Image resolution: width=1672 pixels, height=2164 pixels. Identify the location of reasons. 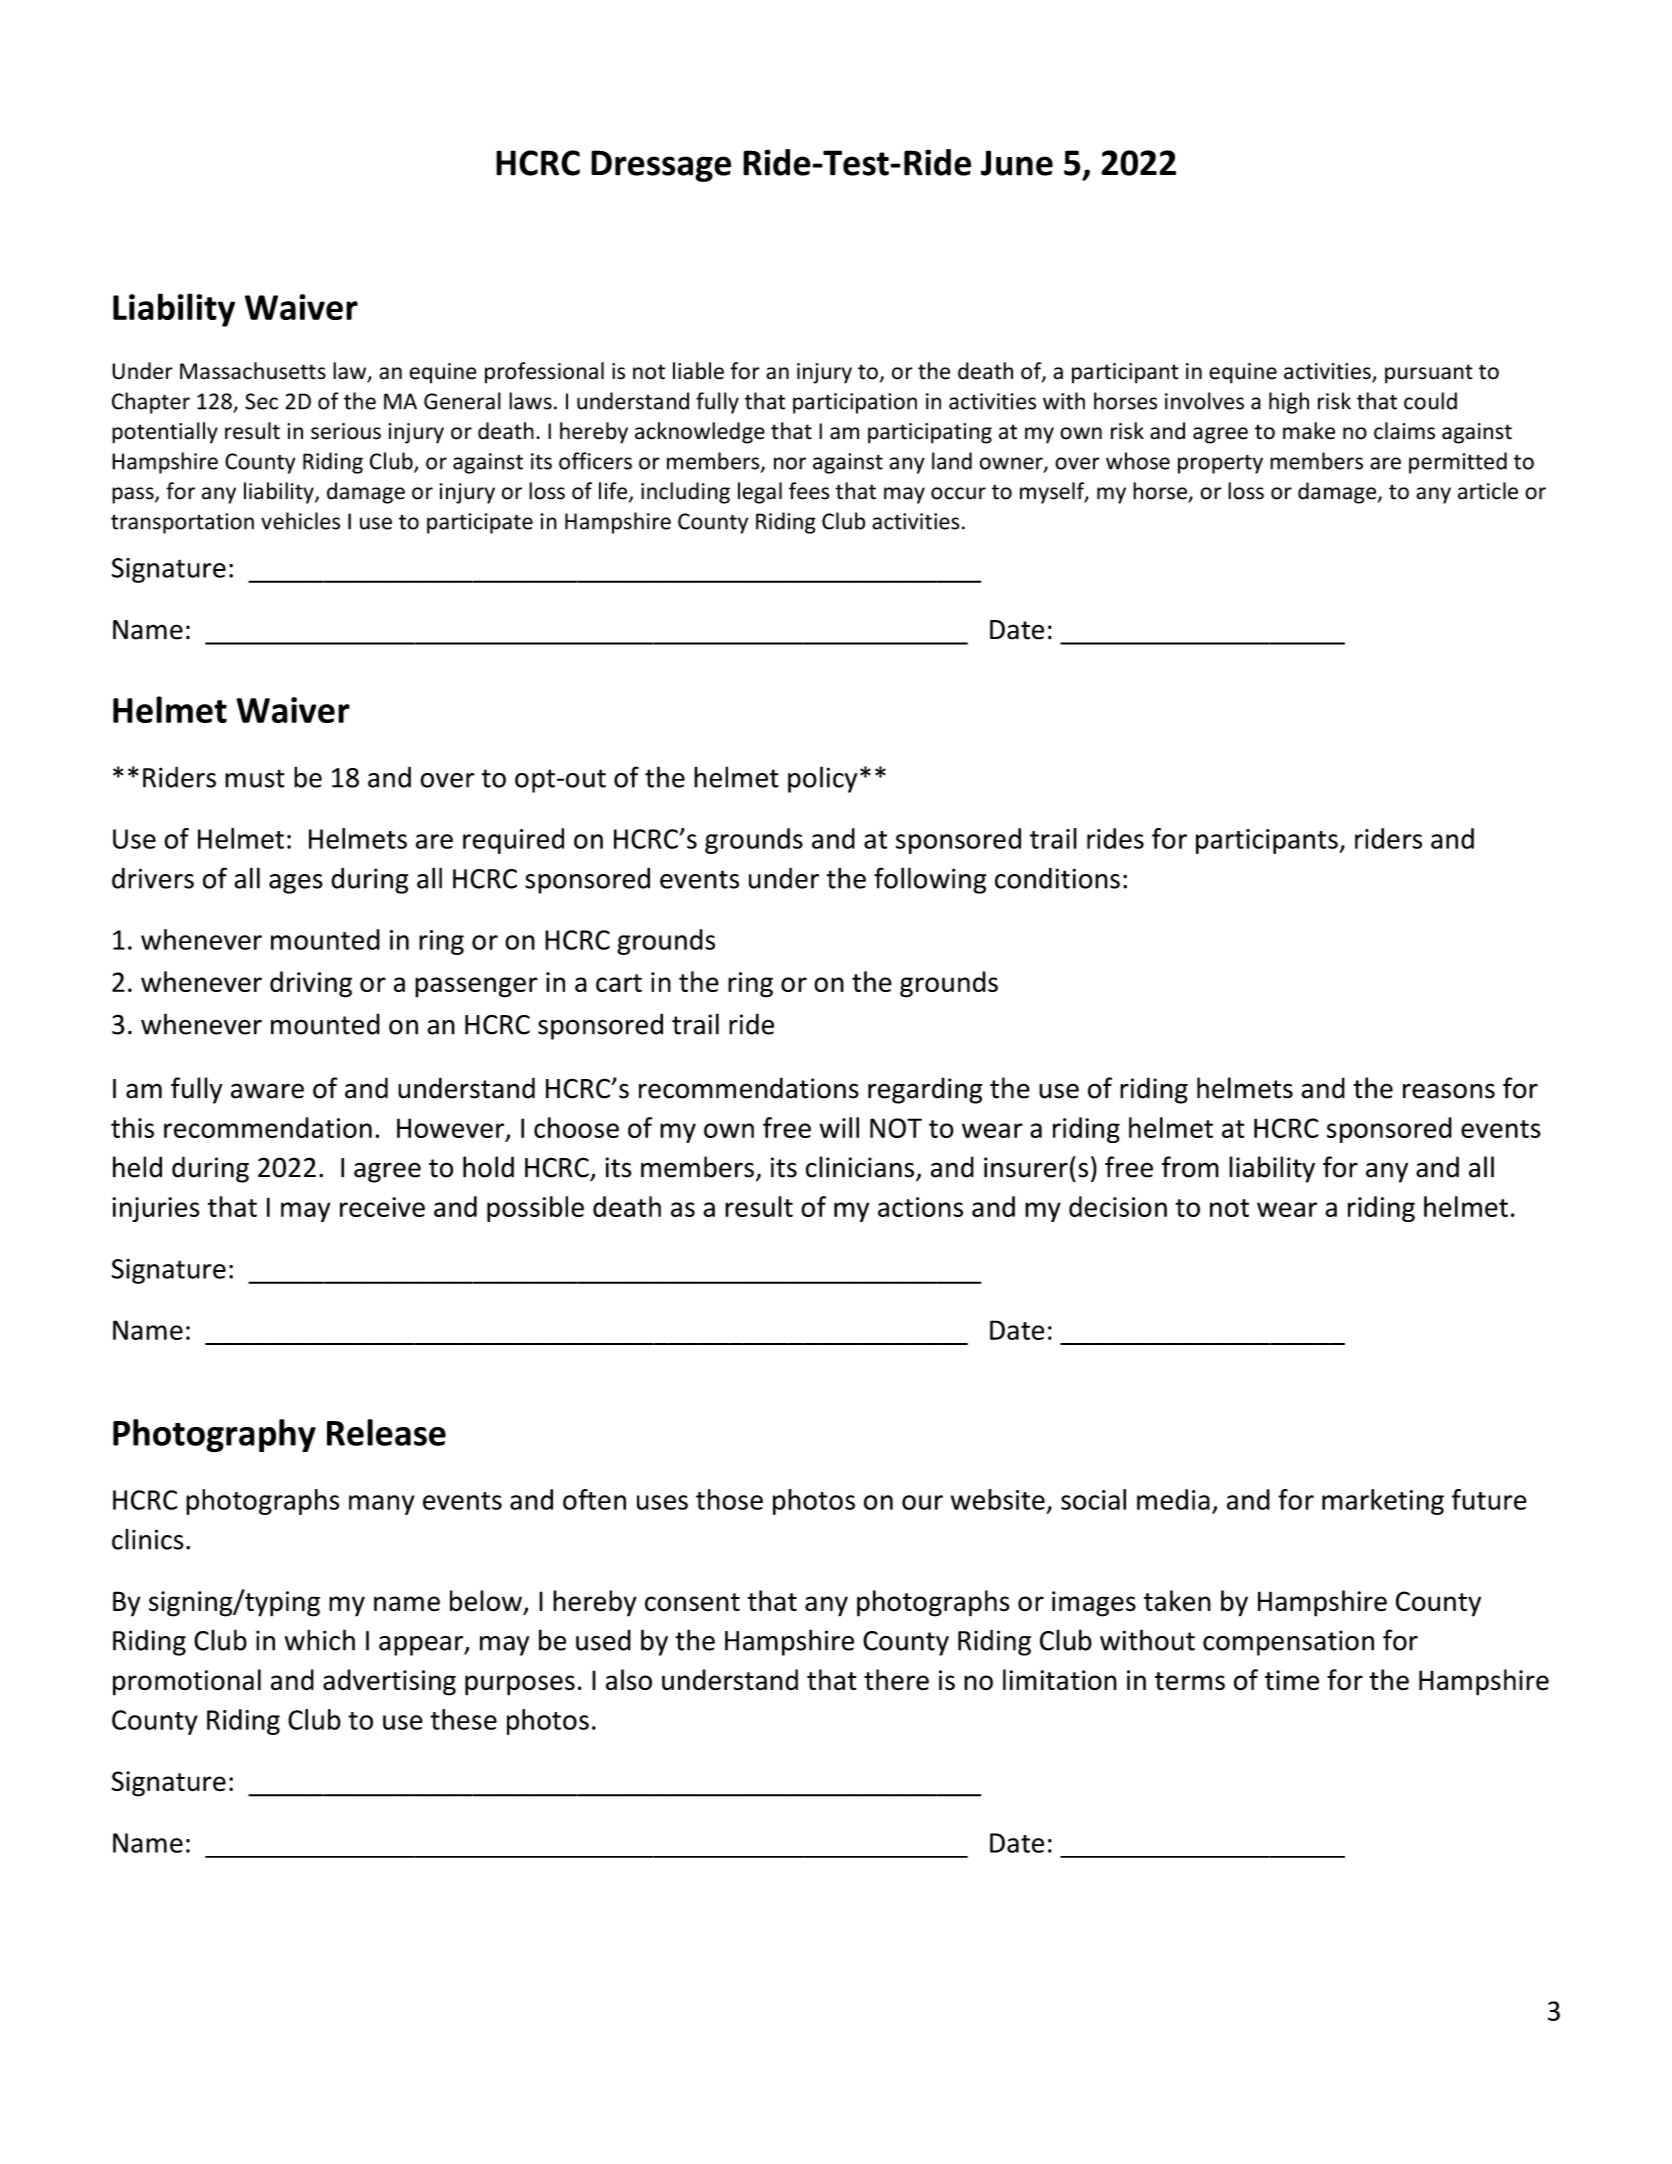
(1449, 1091).
